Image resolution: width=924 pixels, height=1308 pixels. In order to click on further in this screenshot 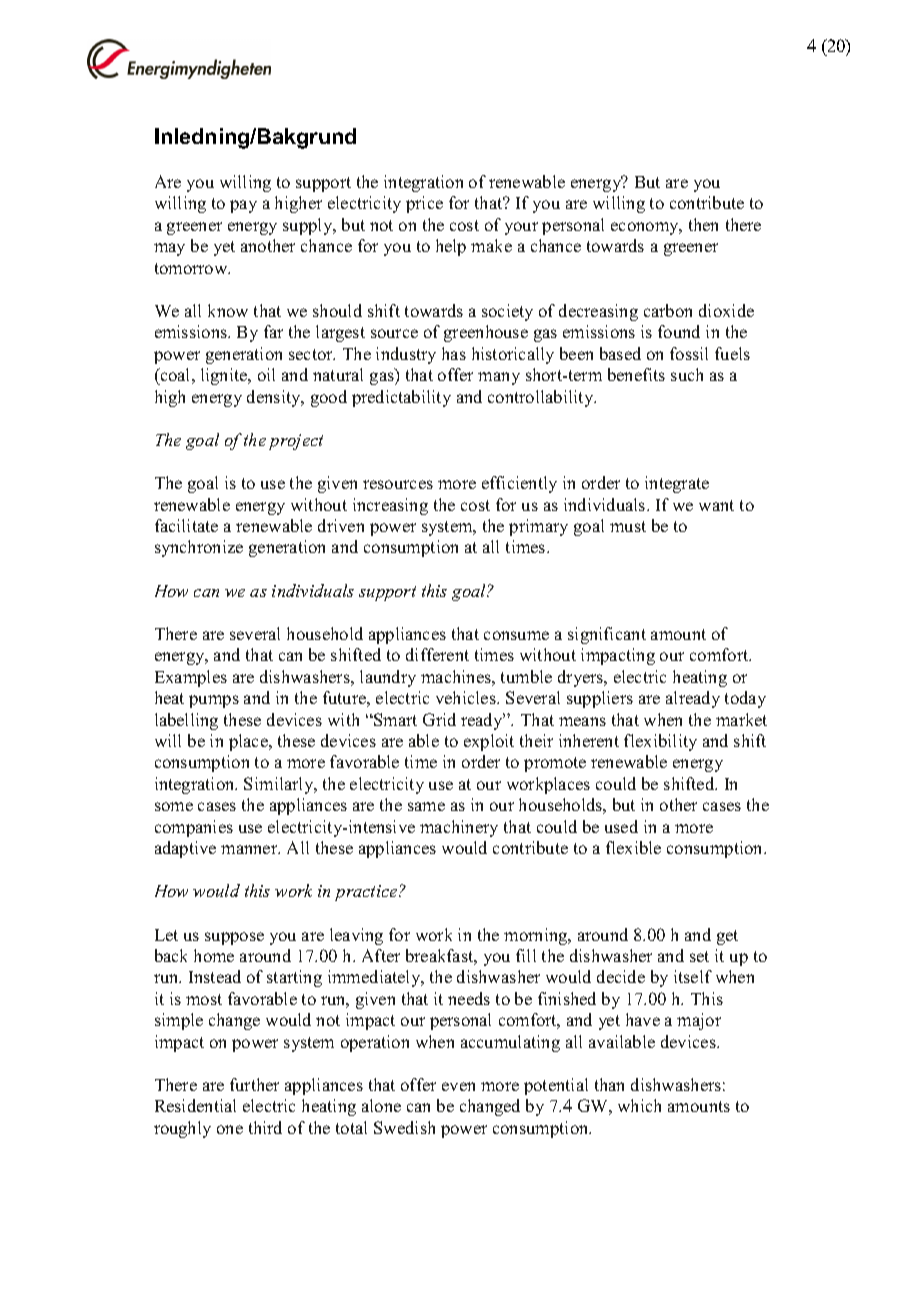, I will do `click(254, 1084)`.
